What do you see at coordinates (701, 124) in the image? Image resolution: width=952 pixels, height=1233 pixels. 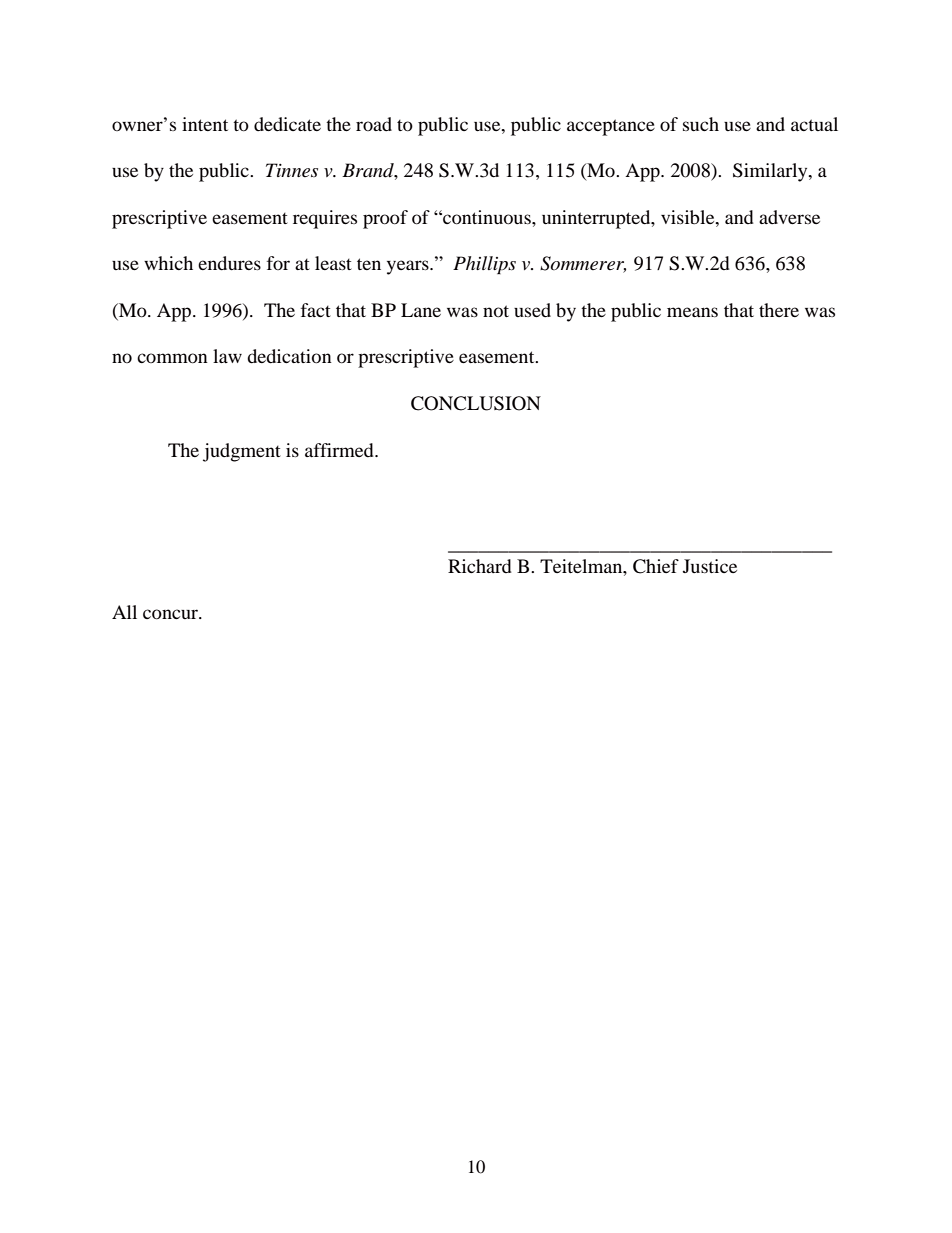 I see `such` at bounding box center [701, 124].
